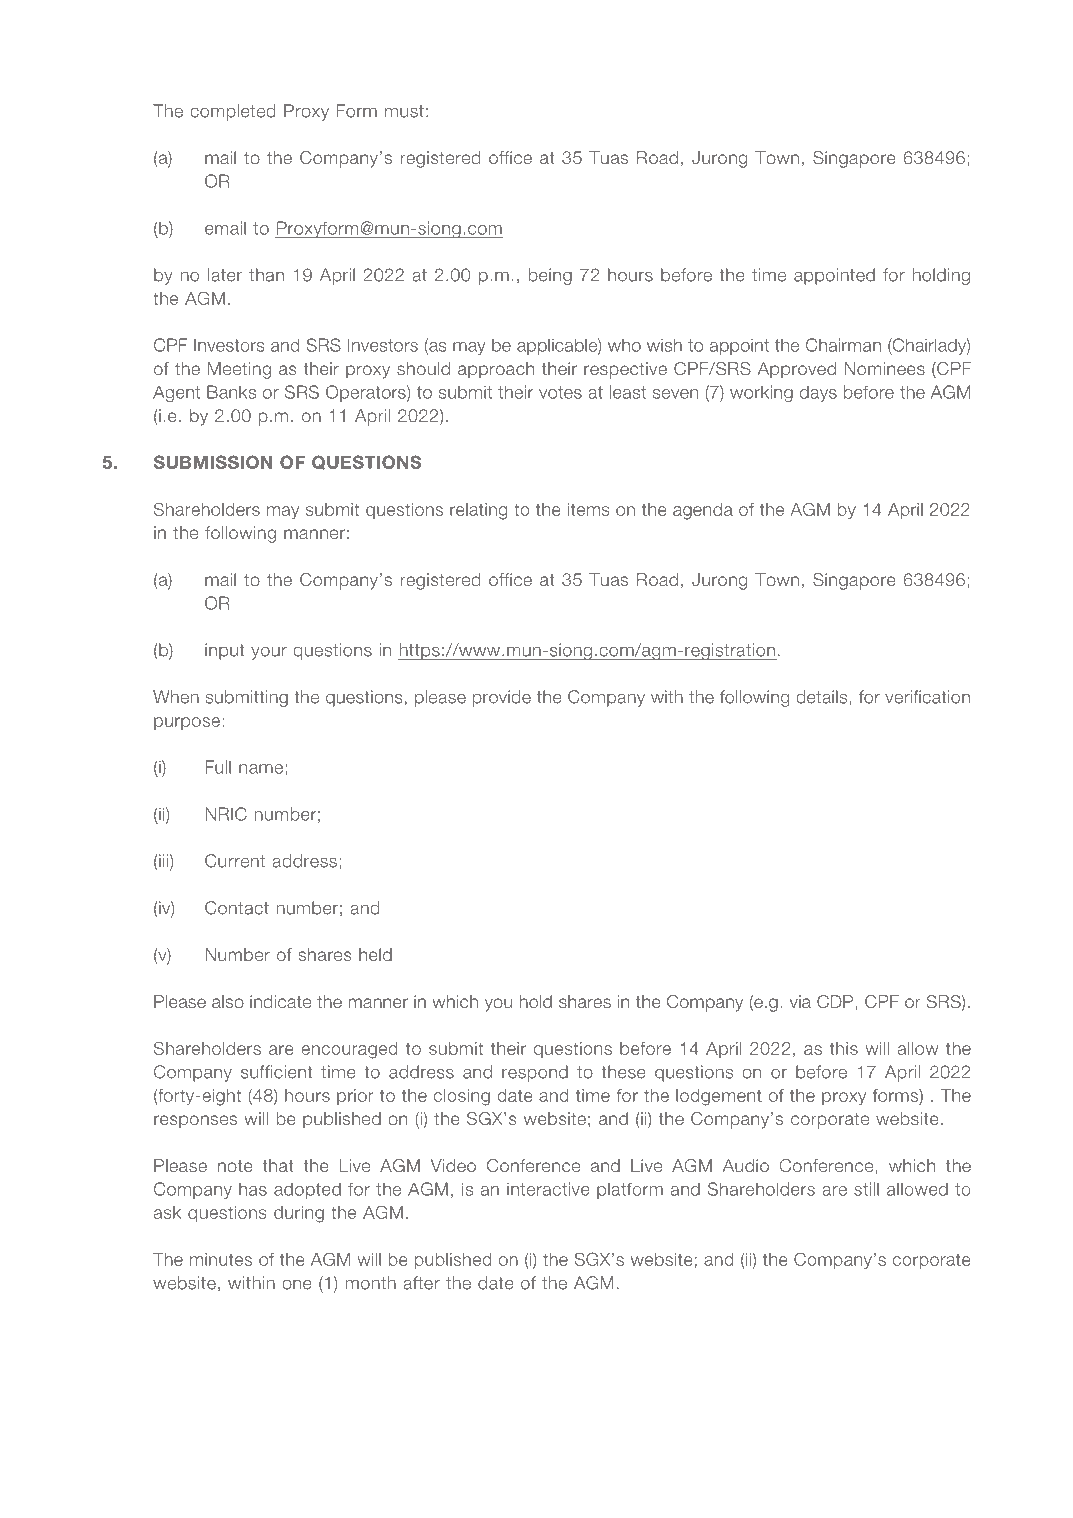 This screenshot has height=1518, width=1073. What do you see at coordinates (502, 698) in the screenshot?
I see `provide` at bounding box center [502, 698].
